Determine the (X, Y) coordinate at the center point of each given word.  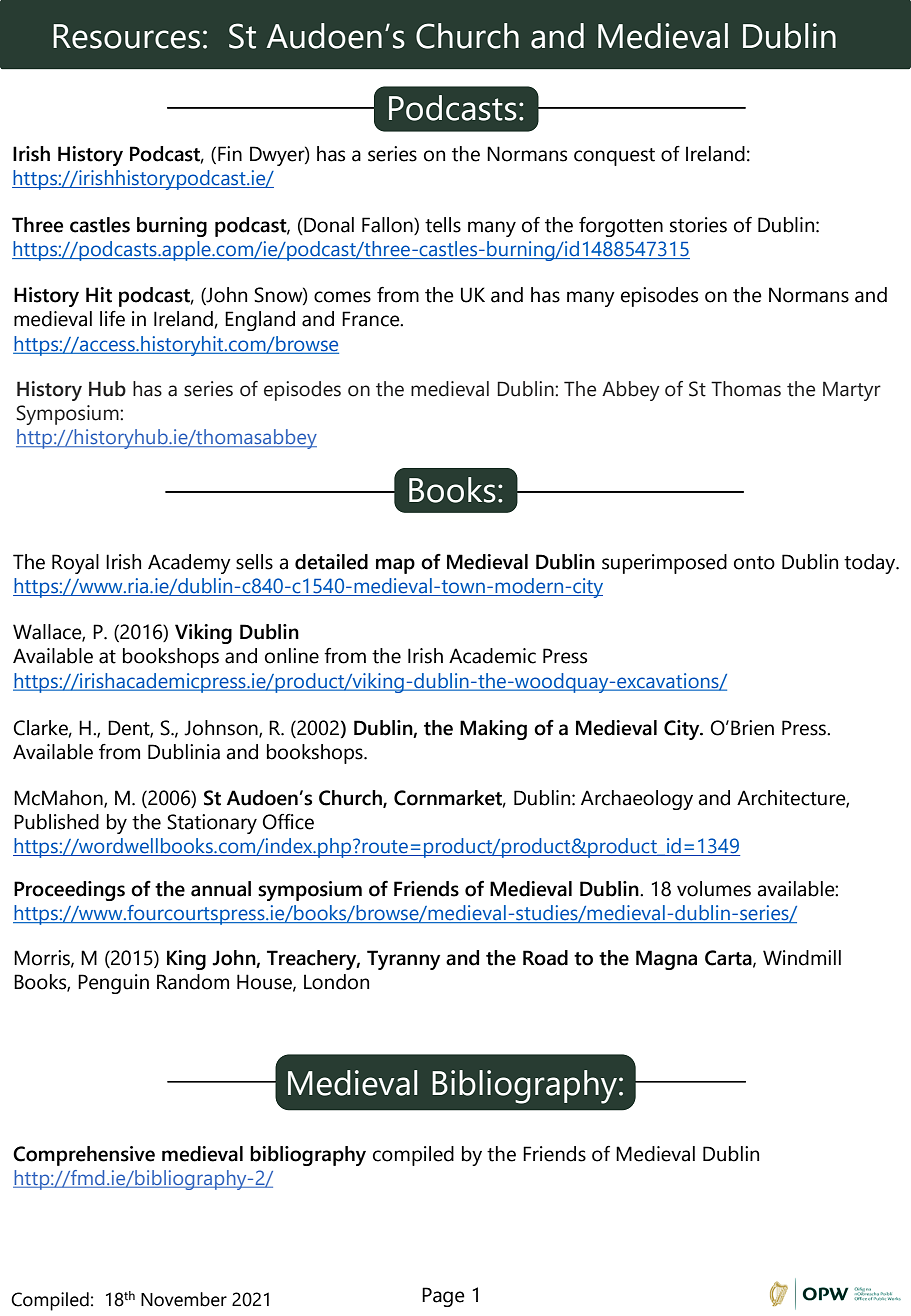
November (184, 1299)
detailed (331, 562)
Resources (126, 36)
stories (698, 225)
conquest (614, 157)
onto (754, 563)
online (292, 656)
